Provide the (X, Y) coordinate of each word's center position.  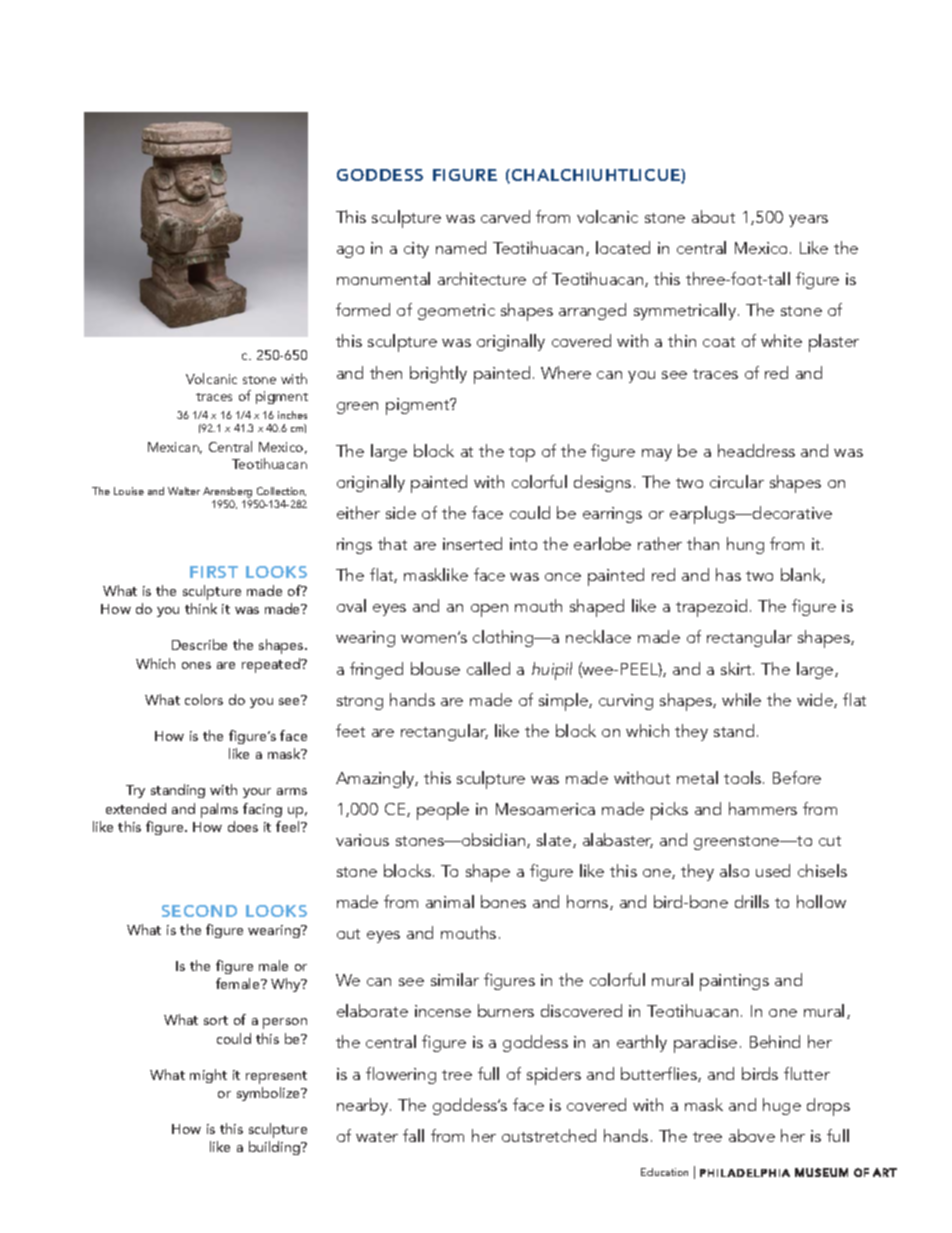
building (275, 1148)
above (752, 1135)
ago (350, 252)
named (461, 247)
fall (413, 1135)
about (713, 216)
